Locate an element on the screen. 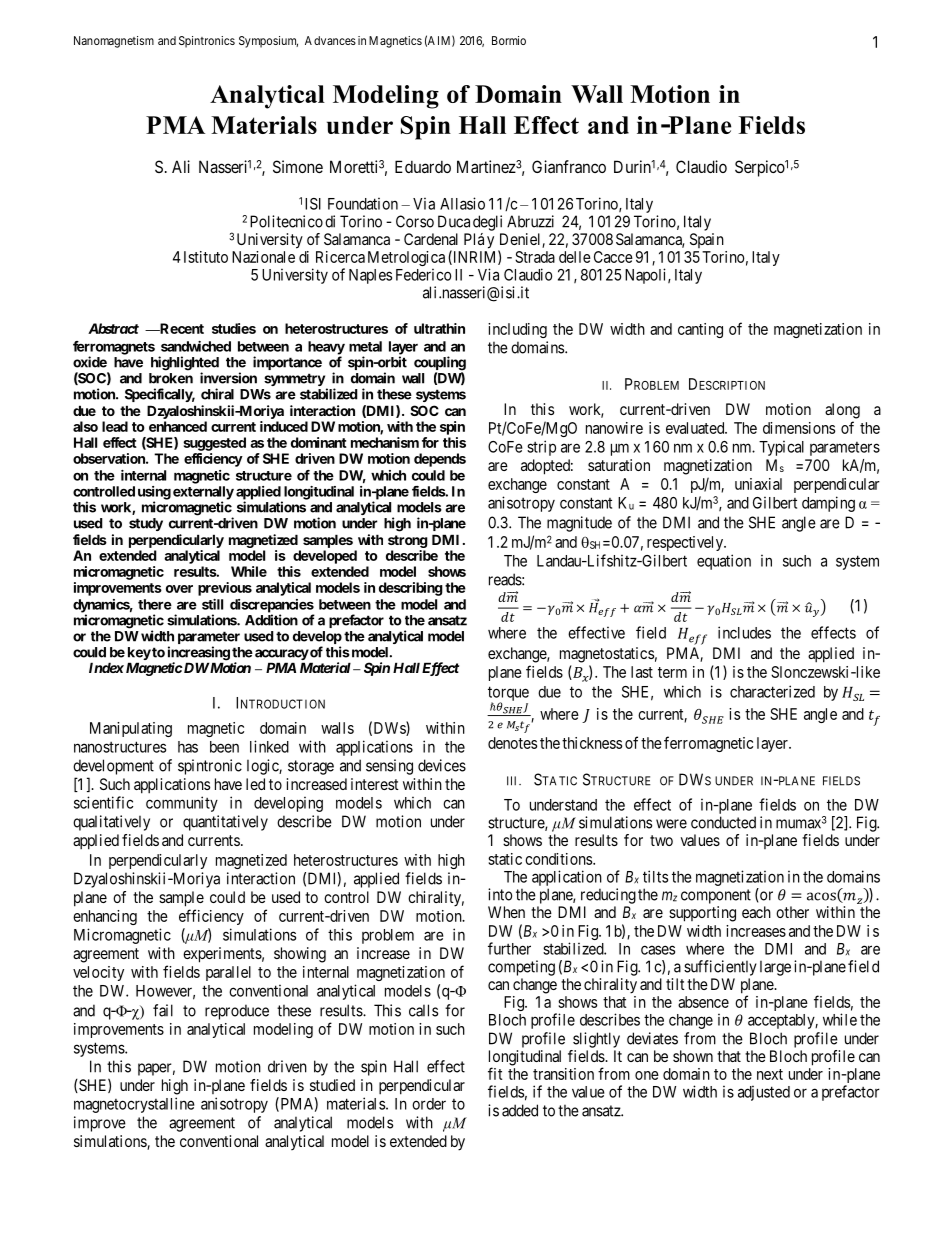 The image size is (952, 1233). Eduardo is located at coordinates (423, 166).
